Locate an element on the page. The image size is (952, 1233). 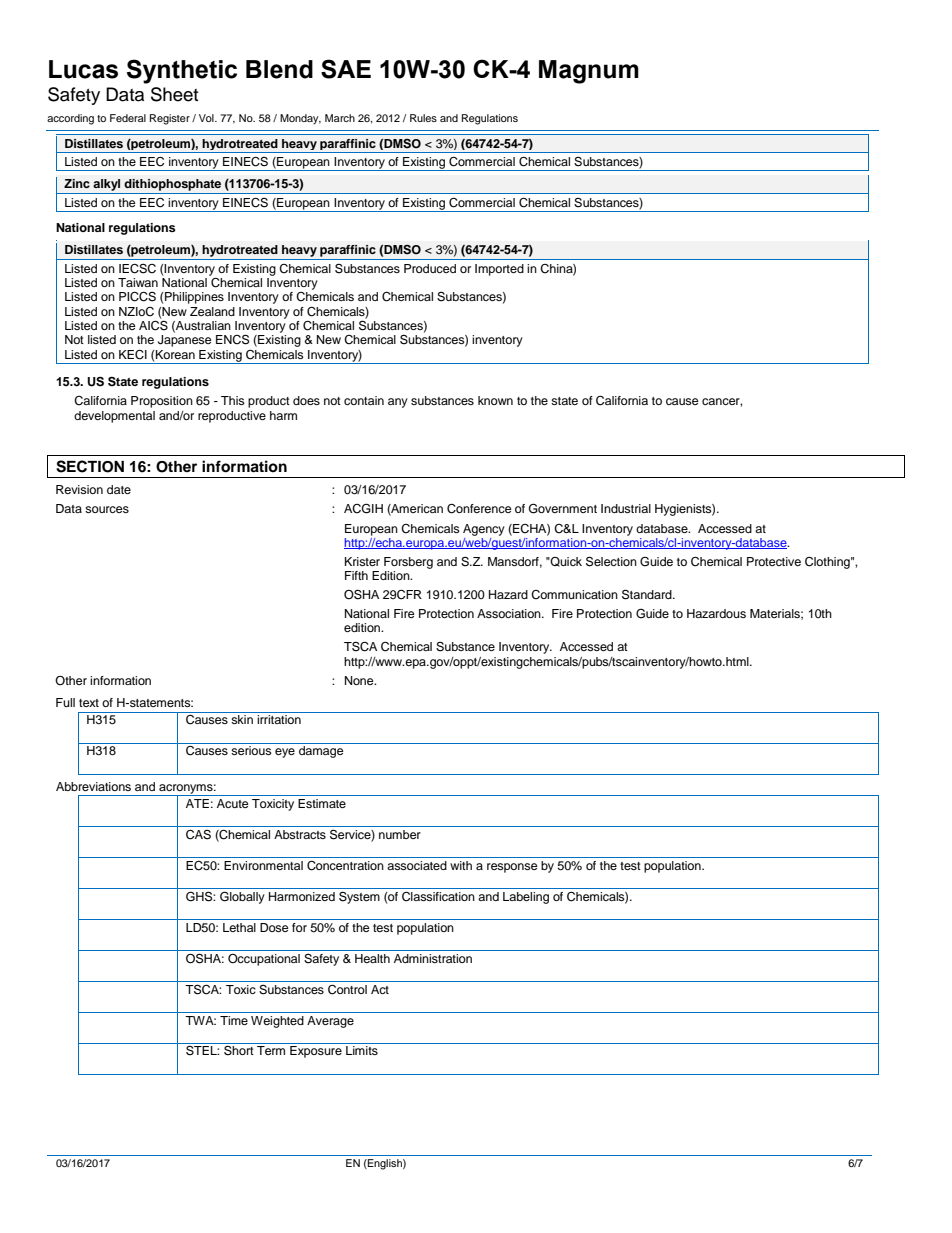
Rules is located at coordinates (423, 118).
